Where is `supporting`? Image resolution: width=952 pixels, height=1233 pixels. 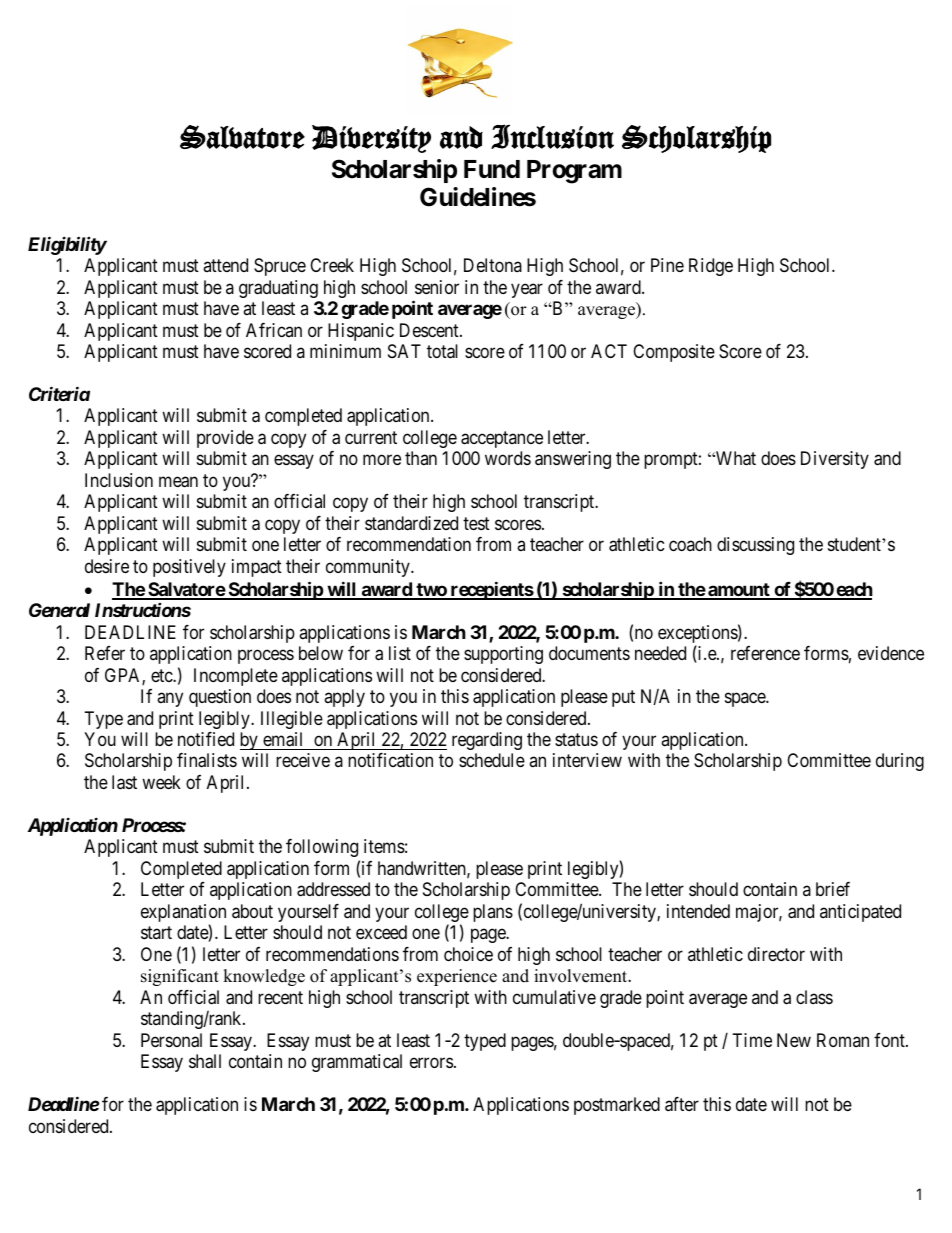 supporting is located at coordinates (503, 655).
